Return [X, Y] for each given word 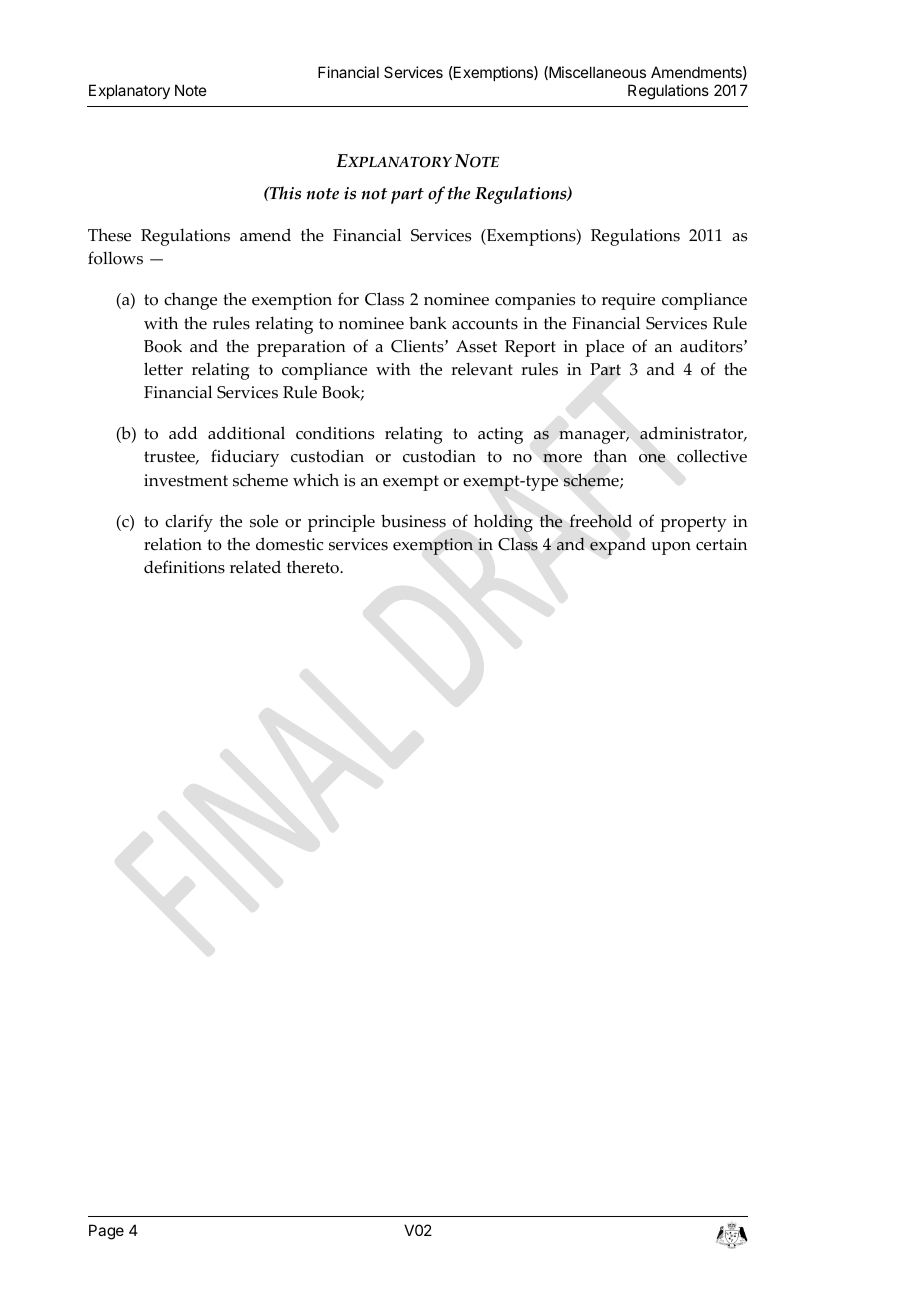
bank [428, 323]
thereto [314, 567]
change [190, 301]
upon [671, 548]
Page [106, 1232]
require [628, 301]
